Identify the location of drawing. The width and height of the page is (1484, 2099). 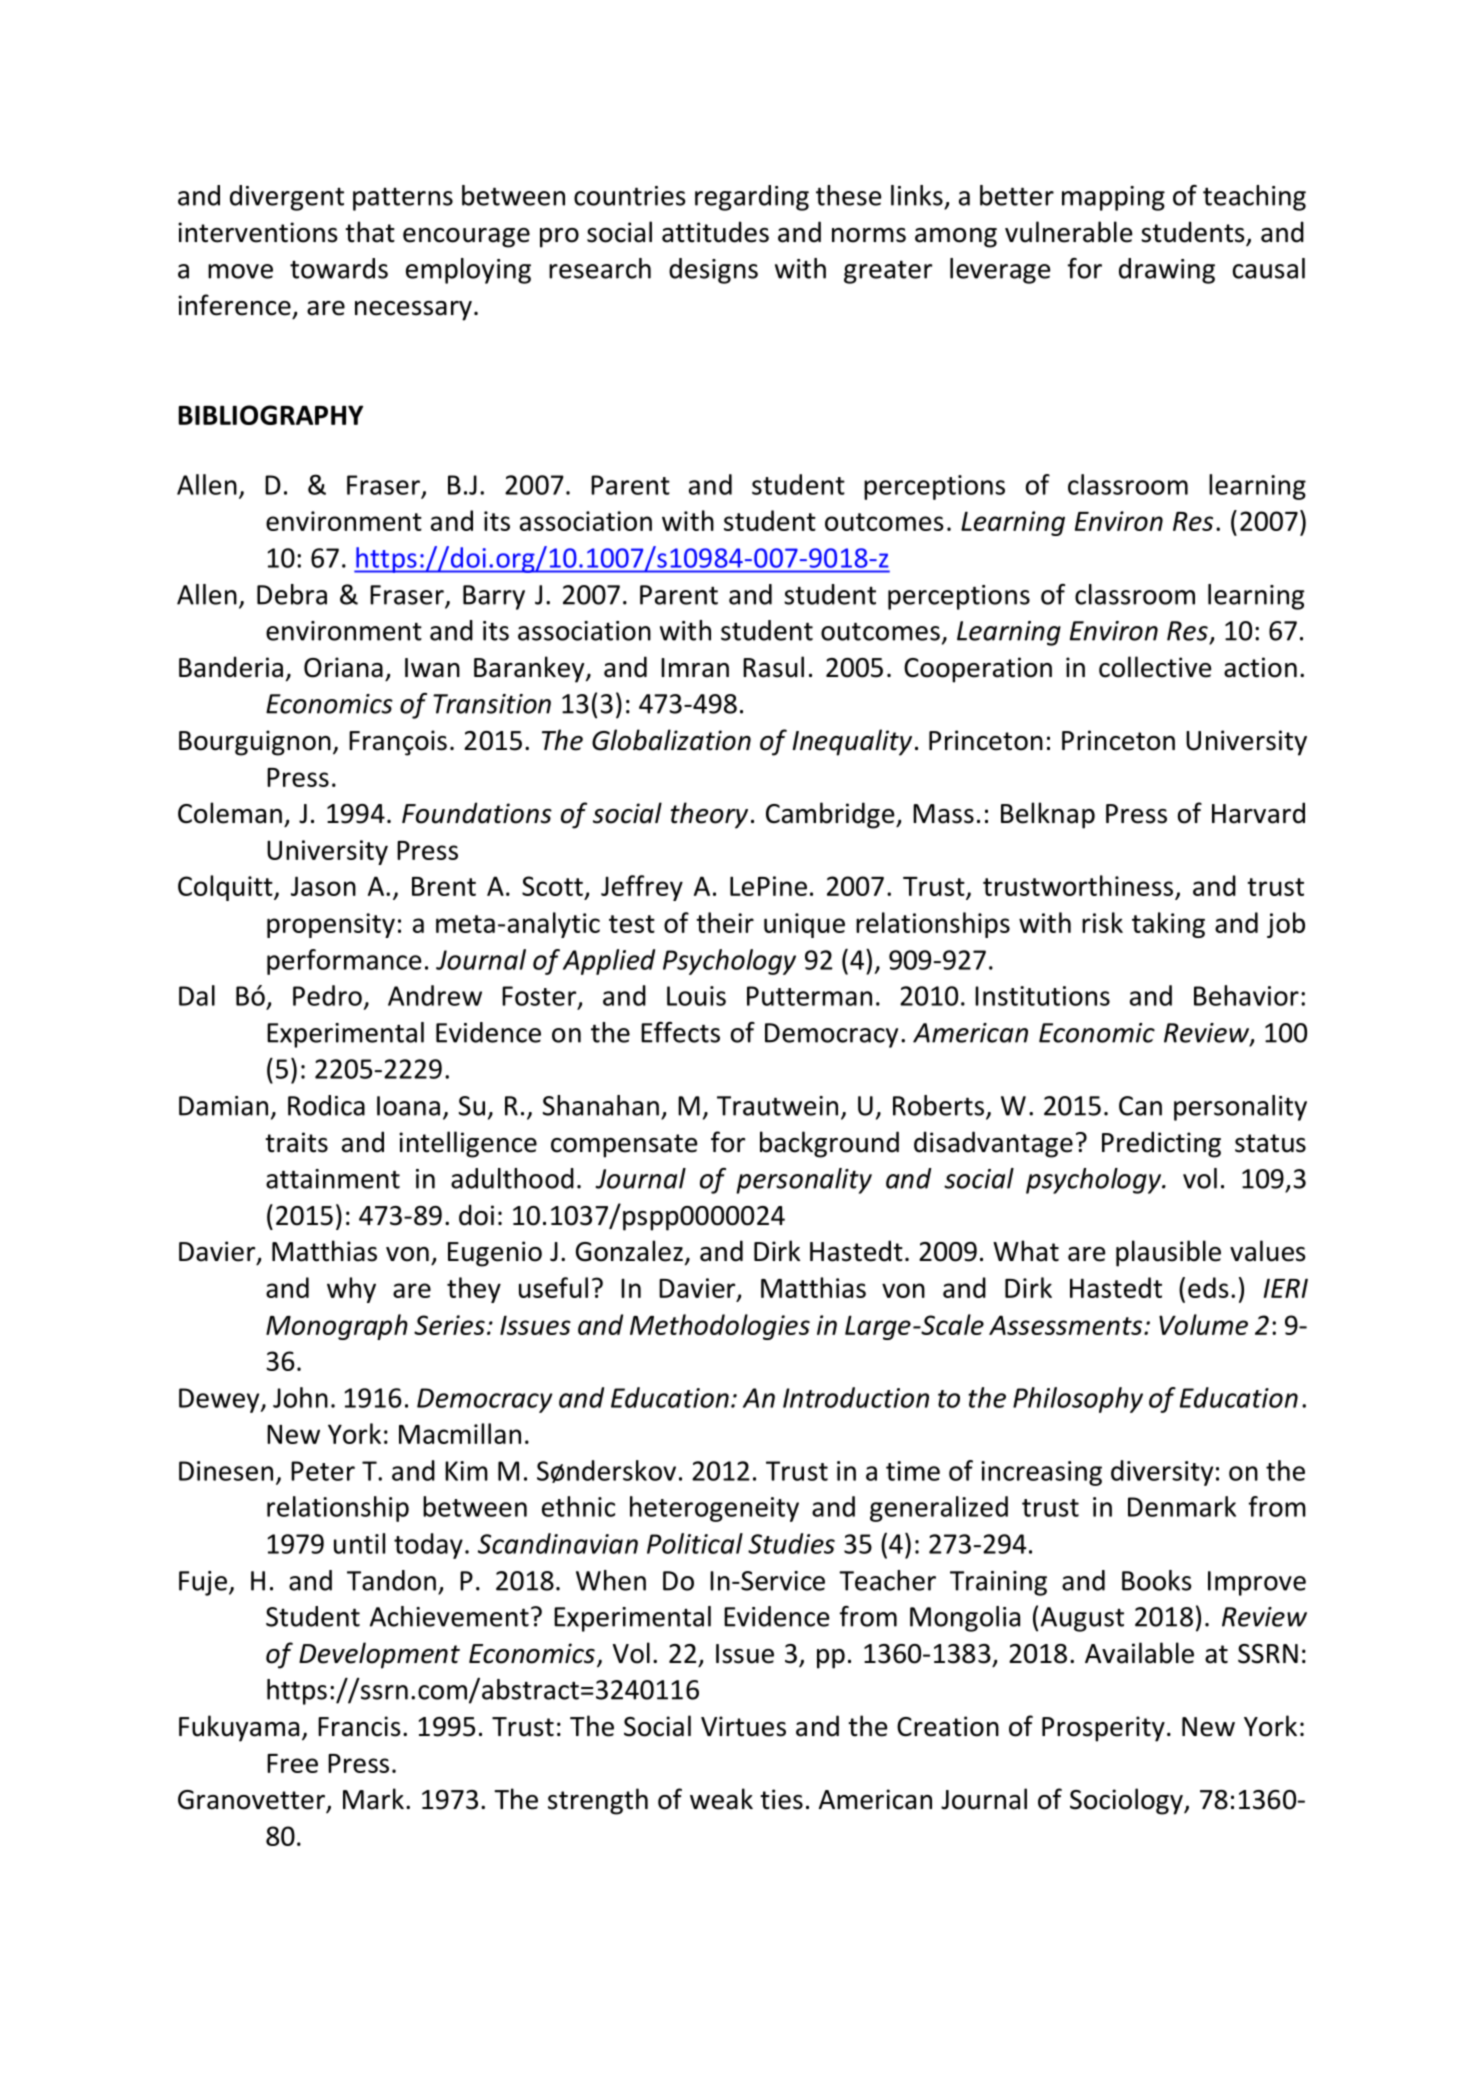
(1167, 271).
